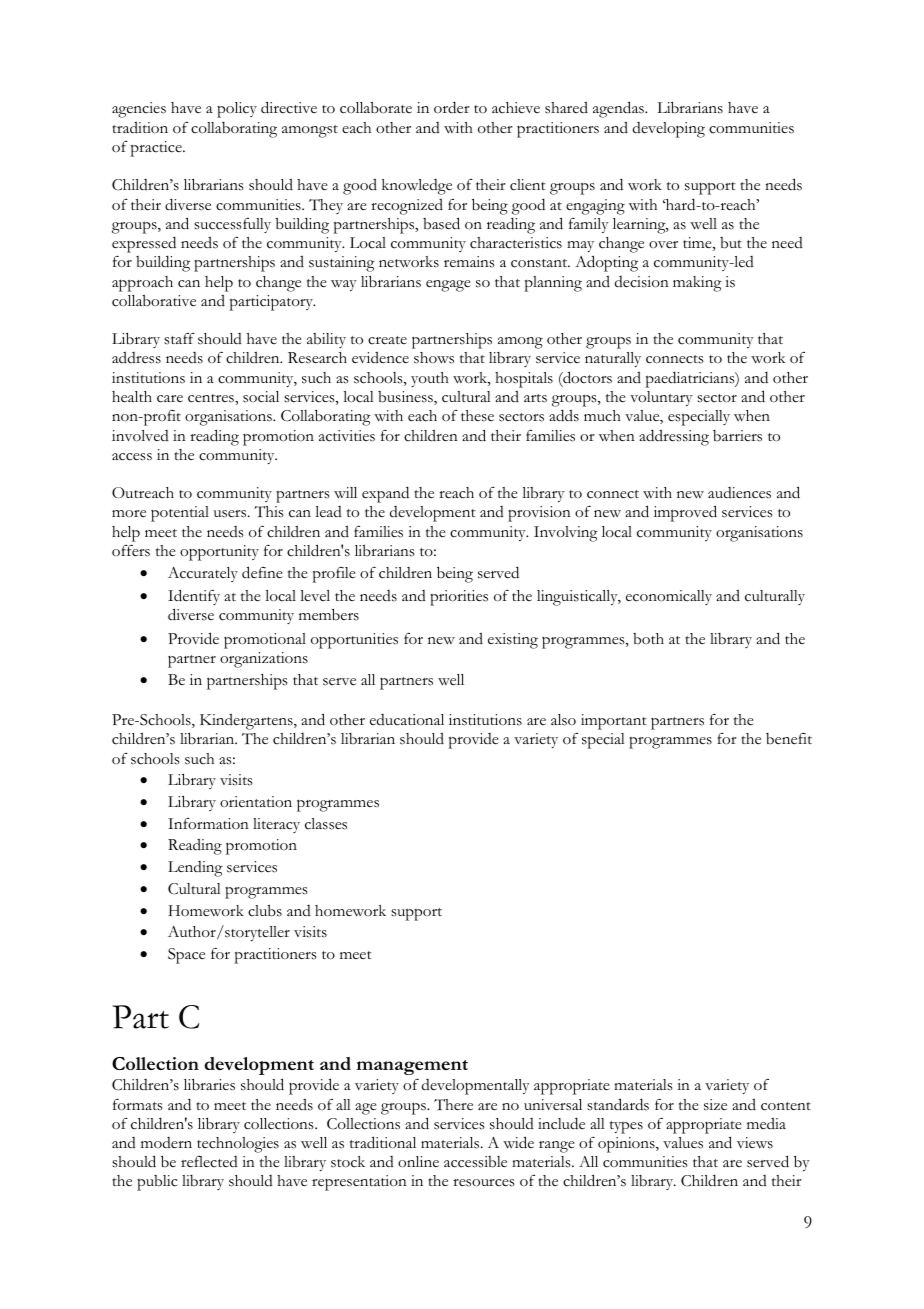 This screenshot has height=1309, width=924. I want to click on both, so click(648, 639).
